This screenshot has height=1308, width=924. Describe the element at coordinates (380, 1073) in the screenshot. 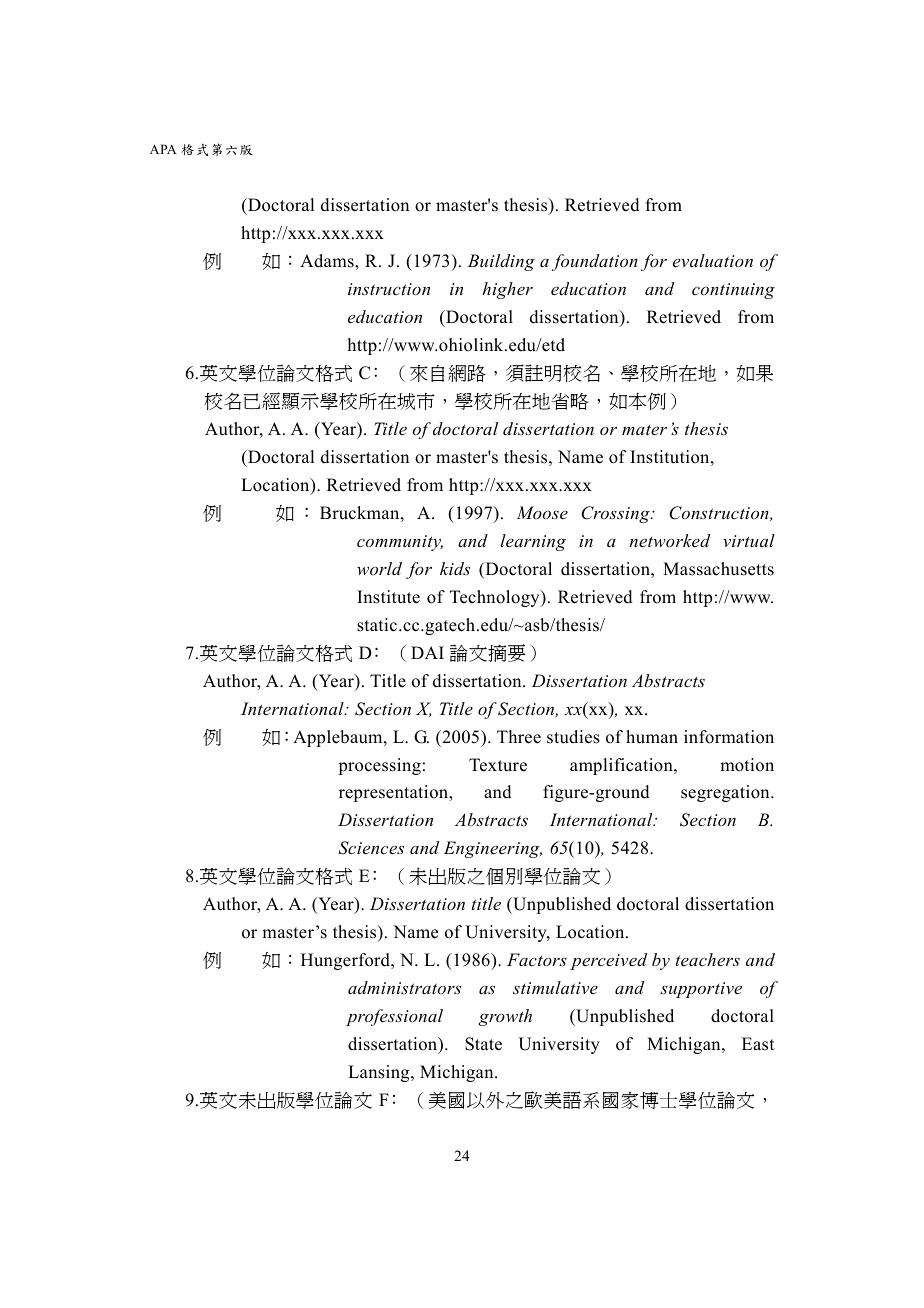

I see `Lansing` at that location.
